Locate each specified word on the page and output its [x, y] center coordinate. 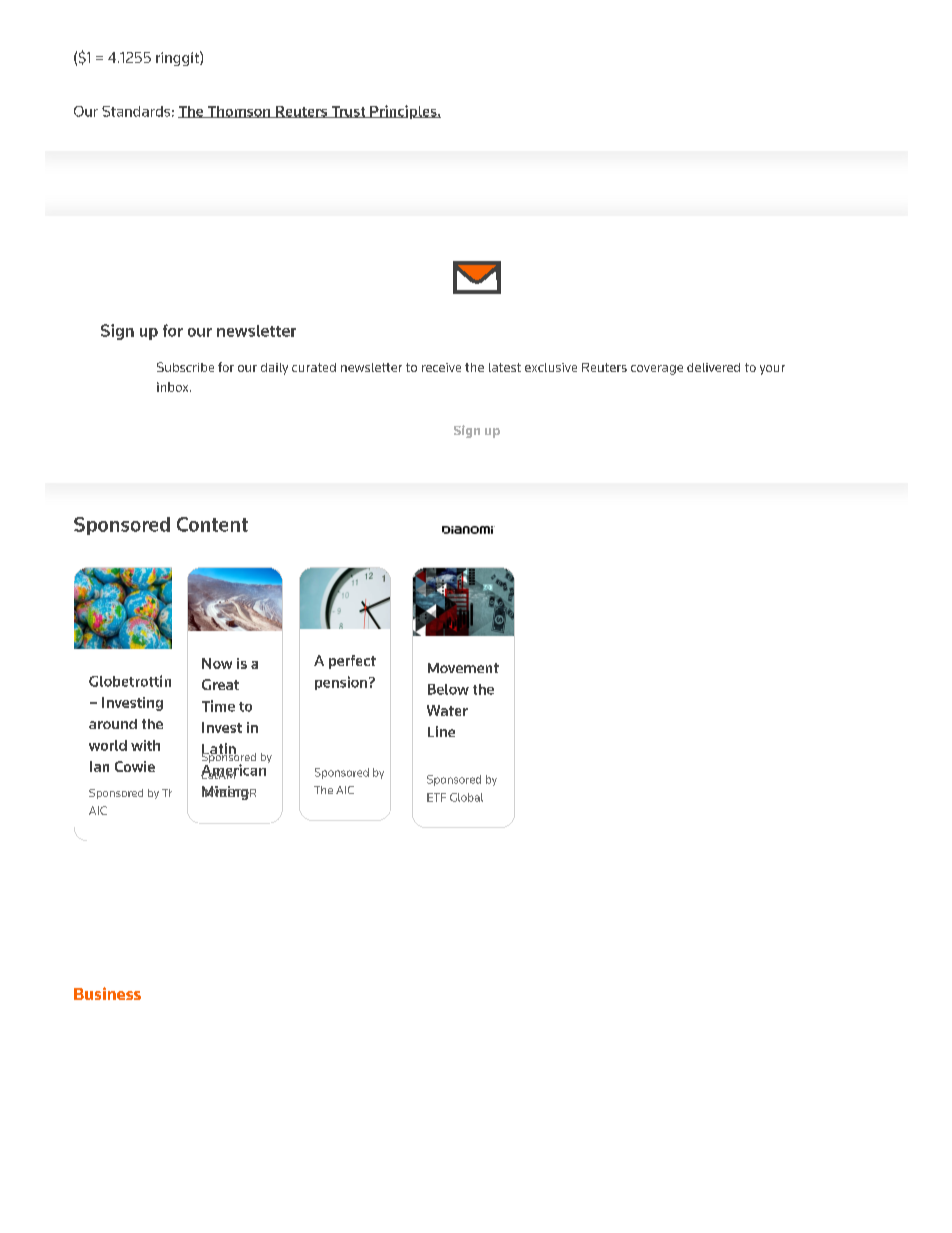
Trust [348, 112]
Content [212, 524]
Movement [463, 668]
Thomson [239, 112]
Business [107, 993]
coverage [657, 370]
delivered [713, 367]
